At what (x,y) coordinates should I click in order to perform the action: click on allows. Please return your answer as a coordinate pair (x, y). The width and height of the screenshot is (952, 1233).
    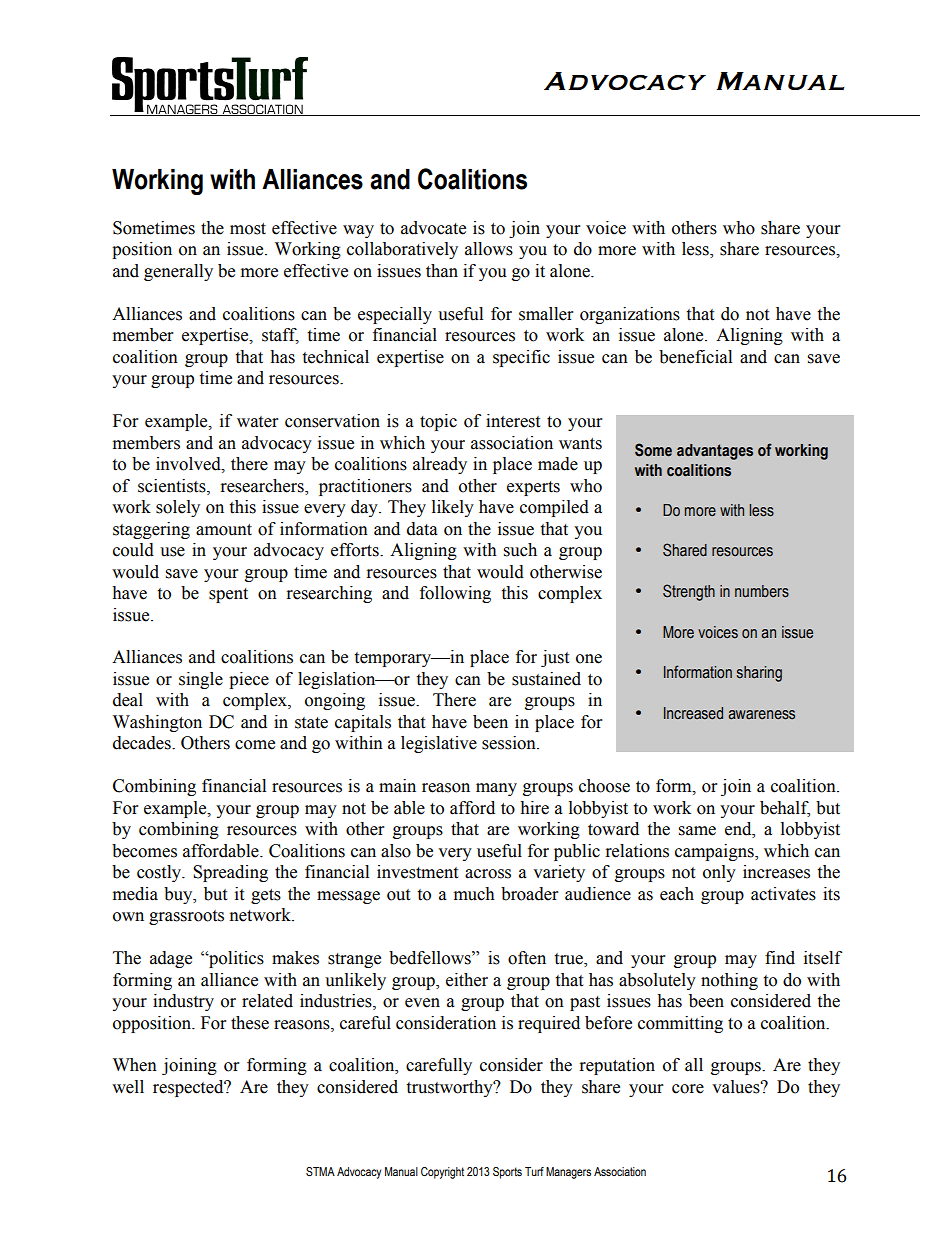
    Looking at the image, I should click on (489, 249).
